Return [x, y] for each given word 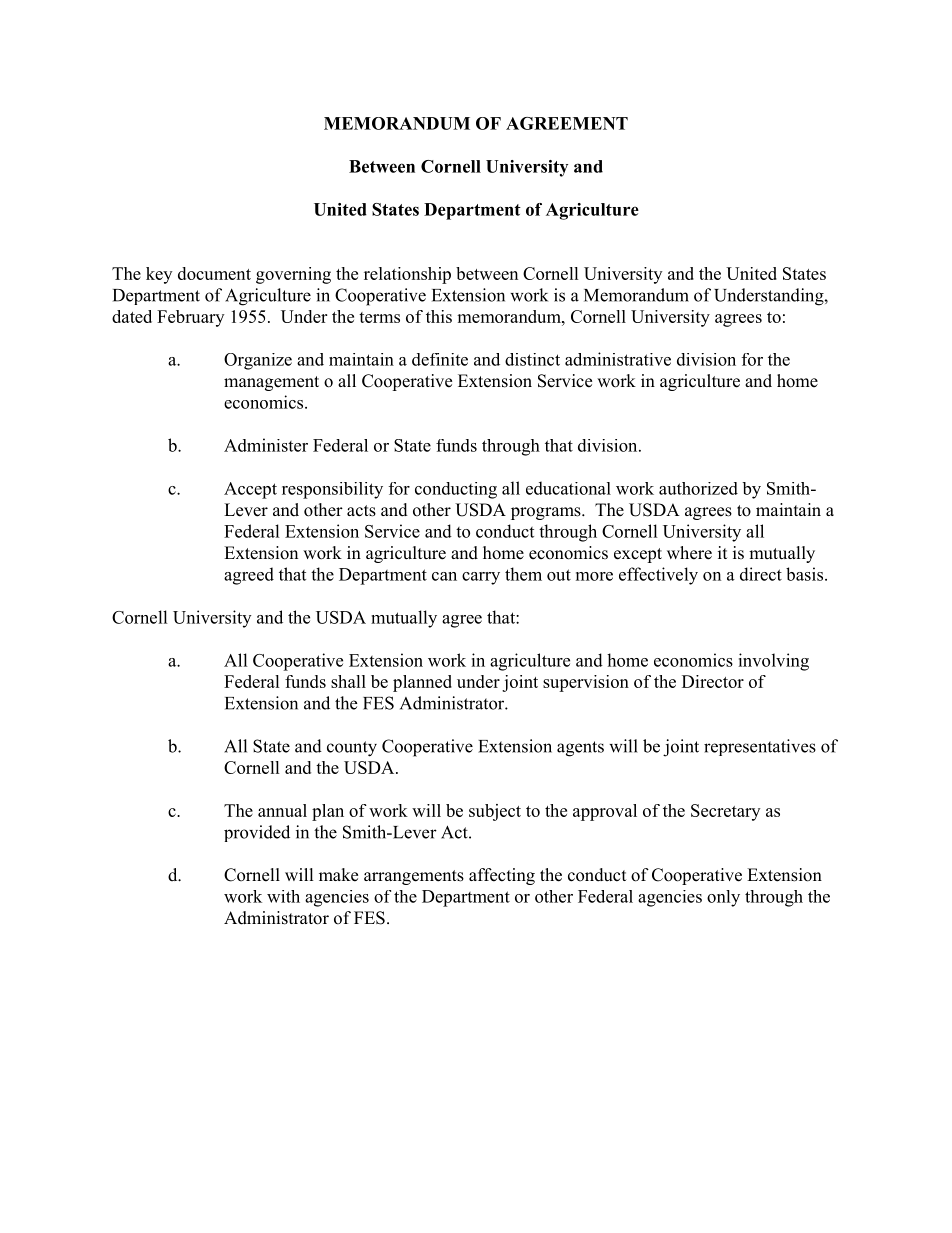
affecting [502, 876]
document [214, 273]
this [439, 316]
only [723, 898]
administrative [618, 359]
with [283, 896]
